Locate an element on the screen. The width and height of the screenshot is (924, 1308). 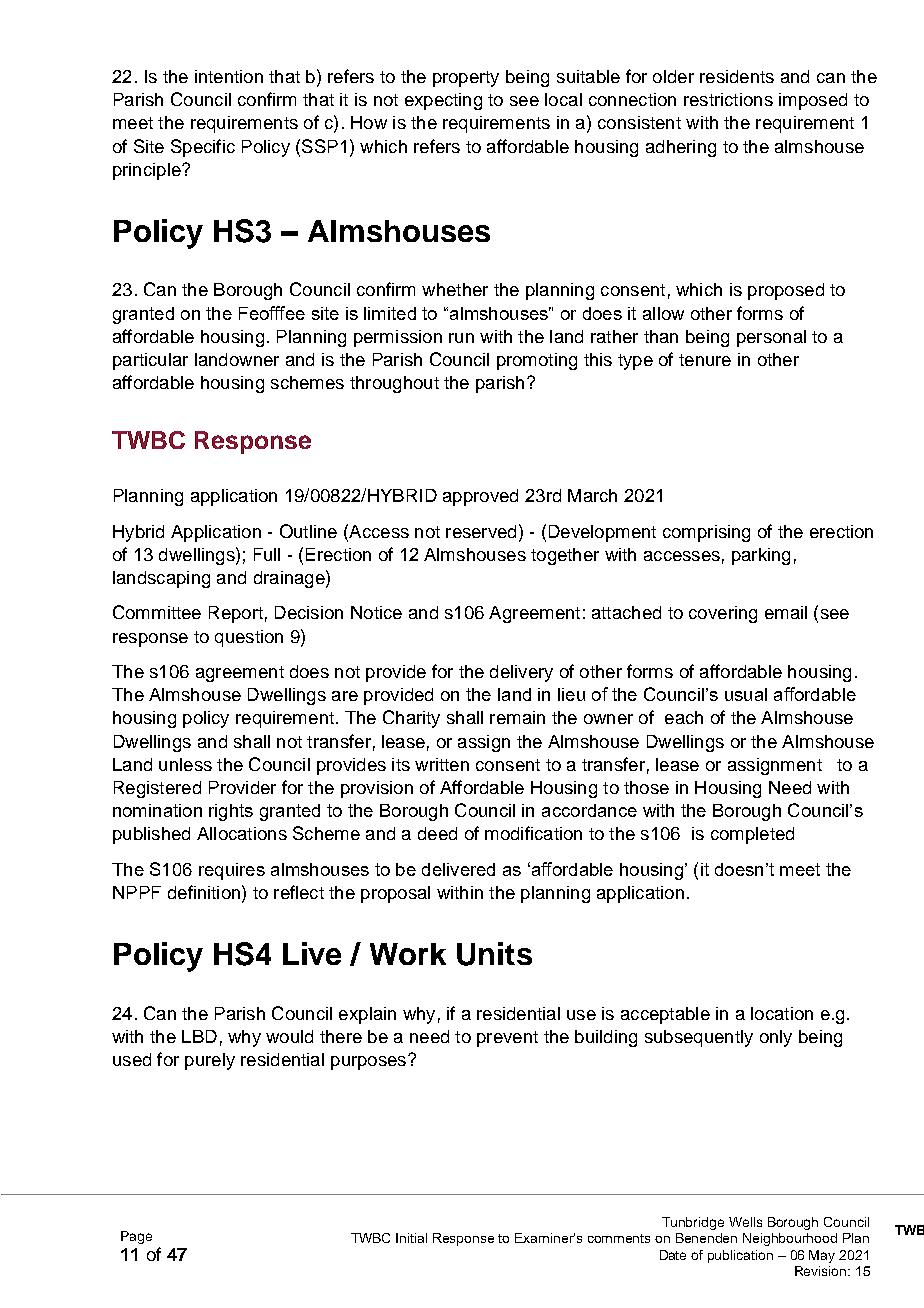
expecting is located at coordinates (443, 101).
